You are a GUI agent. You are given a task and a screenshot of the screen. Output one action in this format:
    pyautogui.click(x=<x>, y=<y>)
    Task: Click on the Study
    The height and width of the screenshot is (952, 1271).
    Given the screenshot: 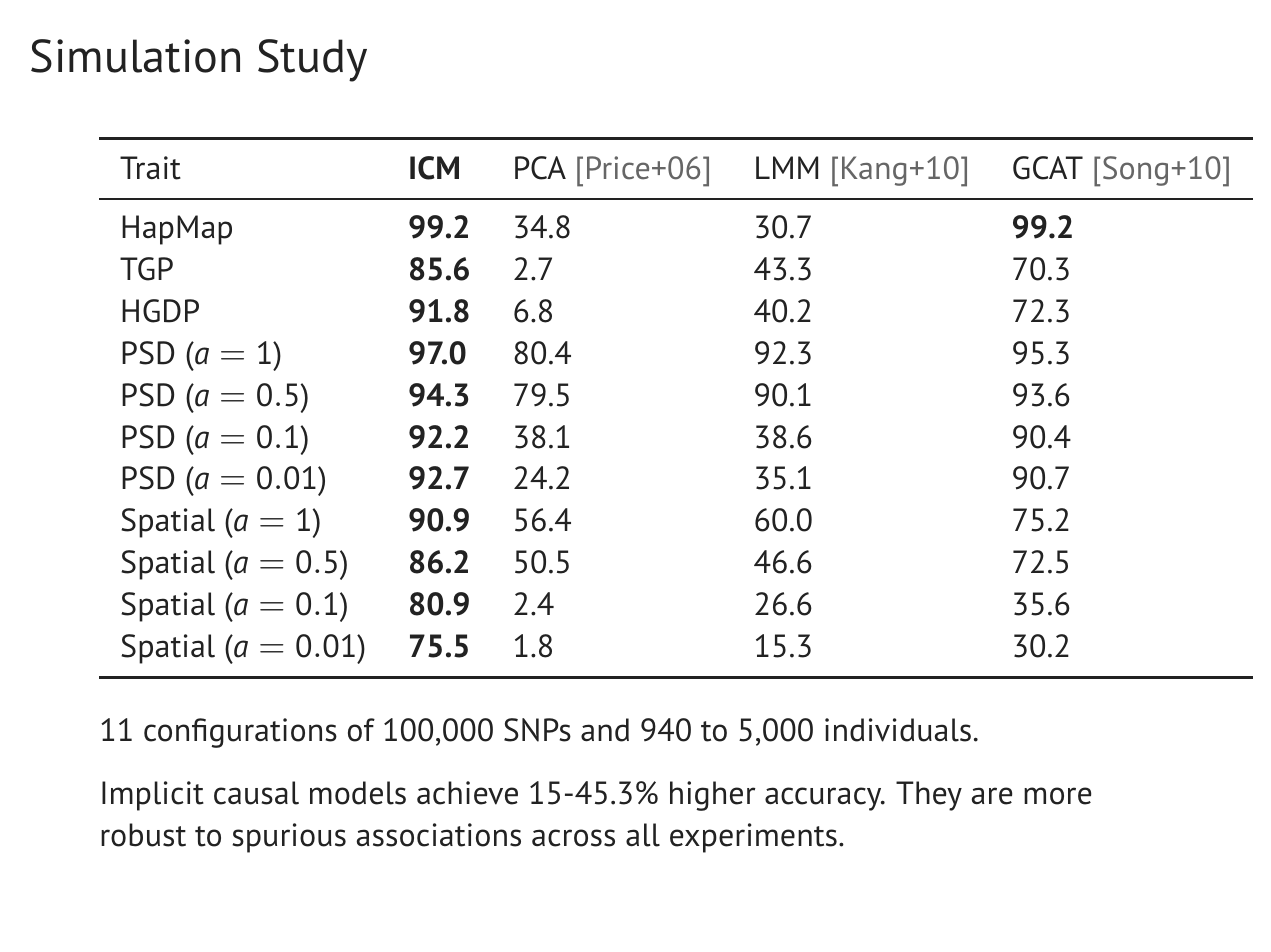 What is the action you would take?
    pyautogui.click(x=312, y=60)
